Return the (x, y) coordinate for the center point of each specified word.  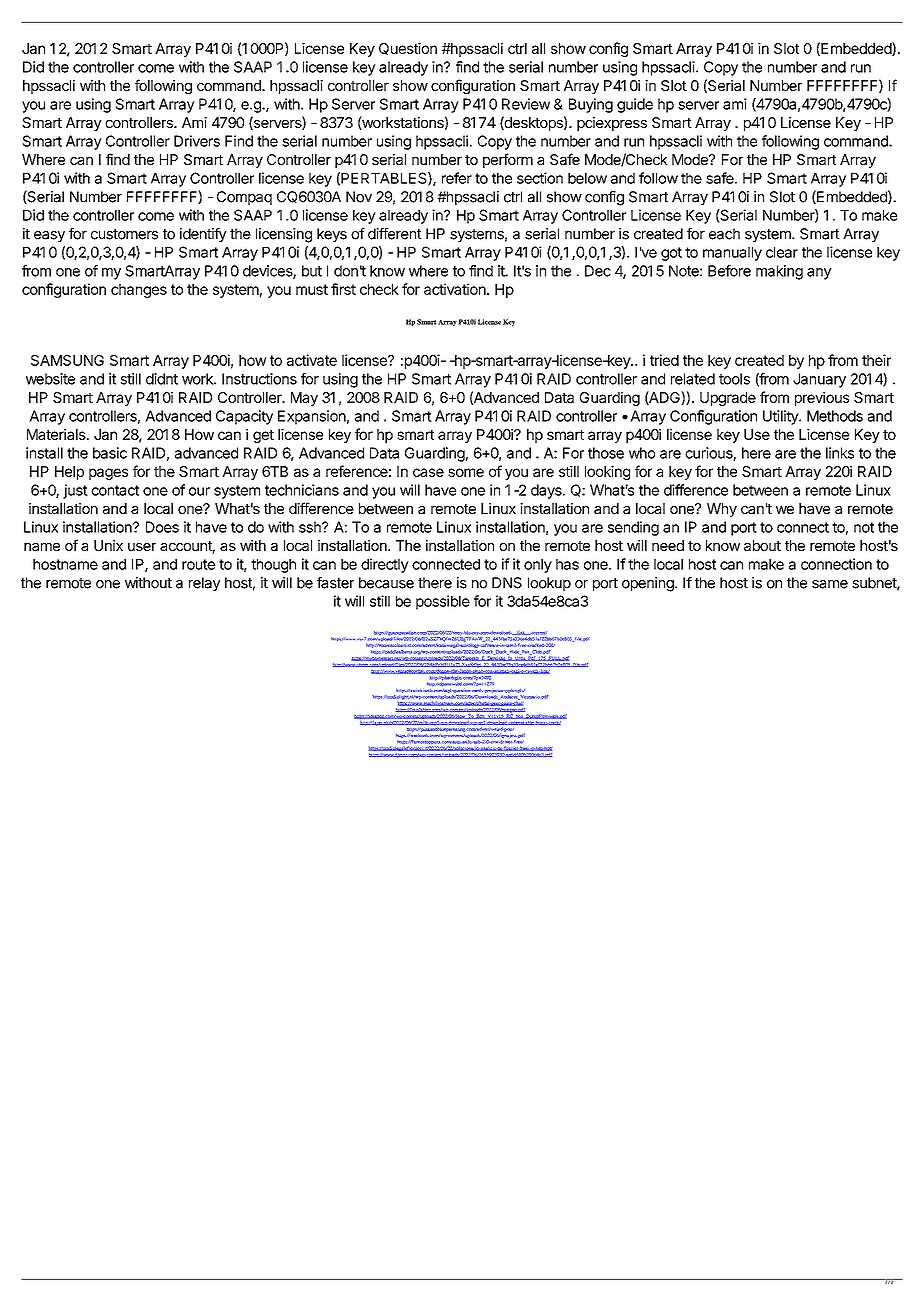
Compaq (244, 198)
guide (635, 105)
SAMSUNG (67, 360)
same (830, 584)
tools (734, 379)
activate (312, 360)
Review (526, 104)
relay (204, 584)
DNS (507, 583)
